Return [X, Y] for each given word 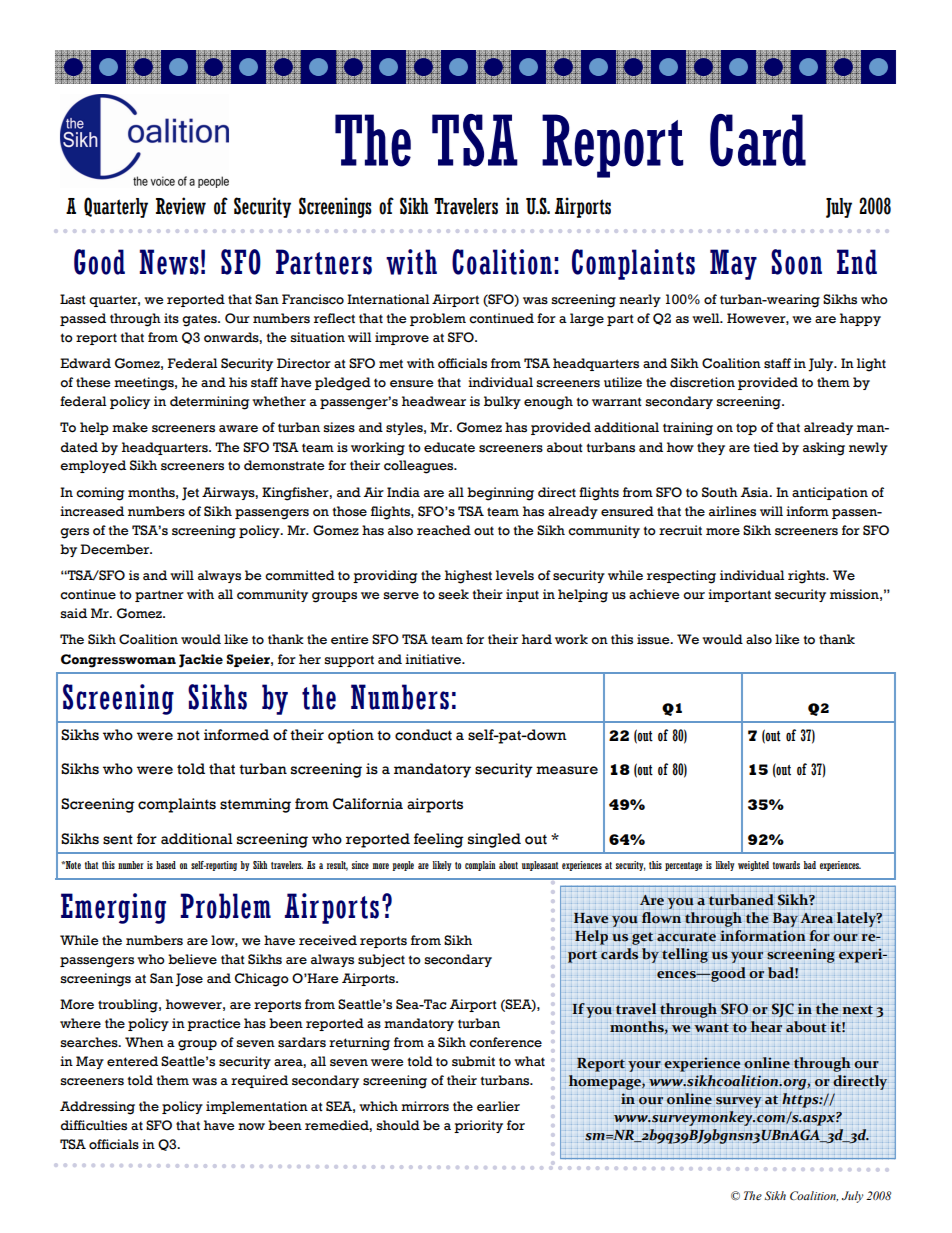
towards [786, 865]
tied [766, 447]
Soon [796, 262]
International [388, 299]
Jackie [201, 661]
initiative [434, 659]
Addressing [97, 1108]
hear [766, 1026]
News [169, 262]
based [166, 865]
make [130, 427]
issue [654, 639]
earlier [498, 1106]
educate [449, 447]
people [403, 866]
